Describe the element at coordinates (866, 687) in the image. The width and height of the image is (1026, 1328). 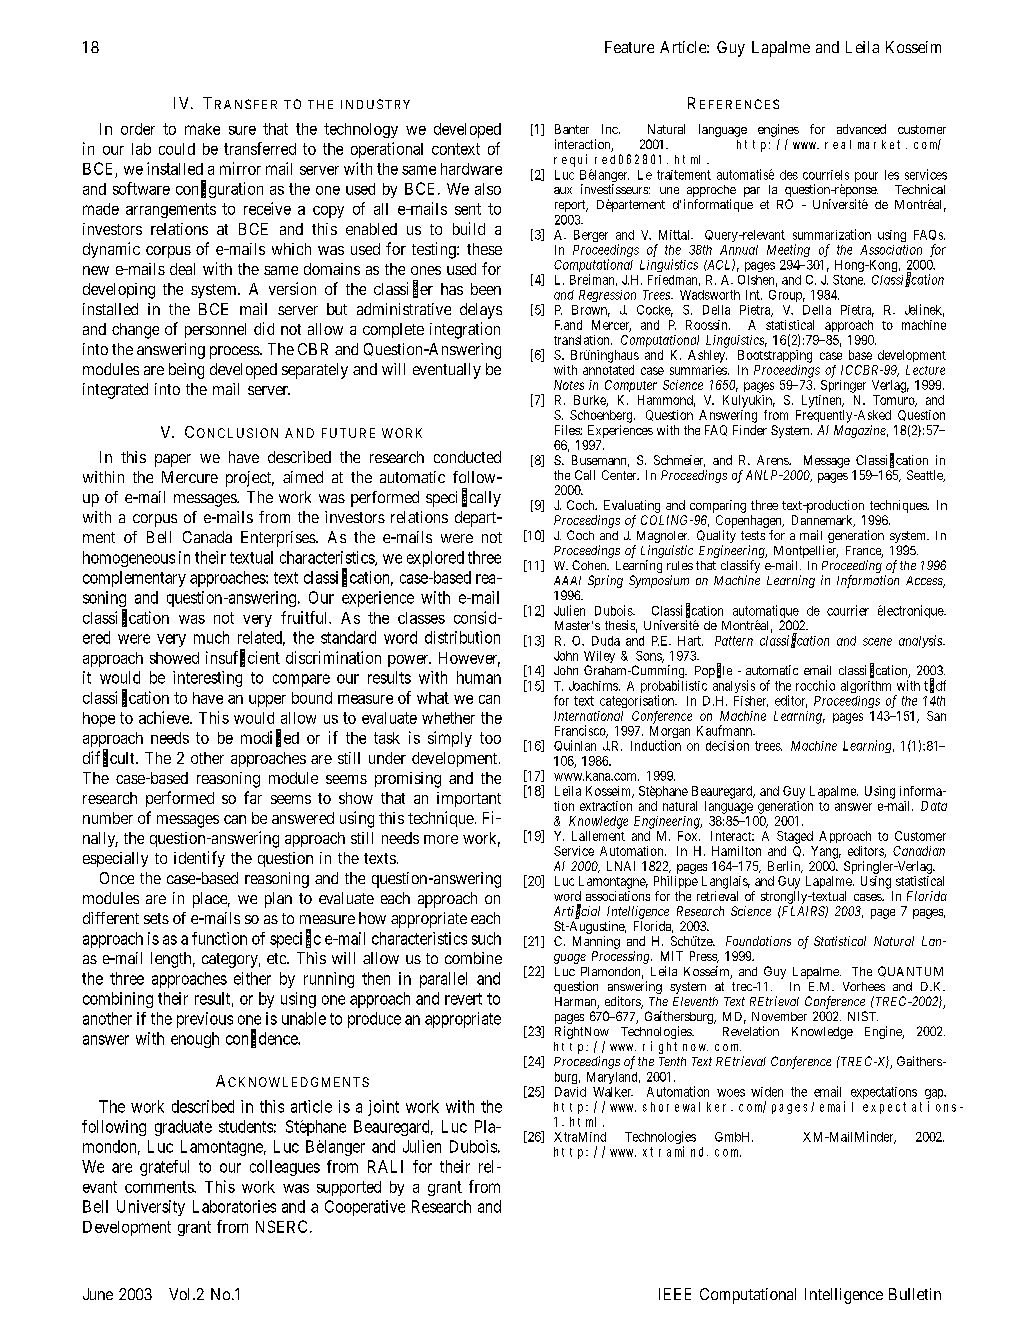
I see `algorithm` at that location.
